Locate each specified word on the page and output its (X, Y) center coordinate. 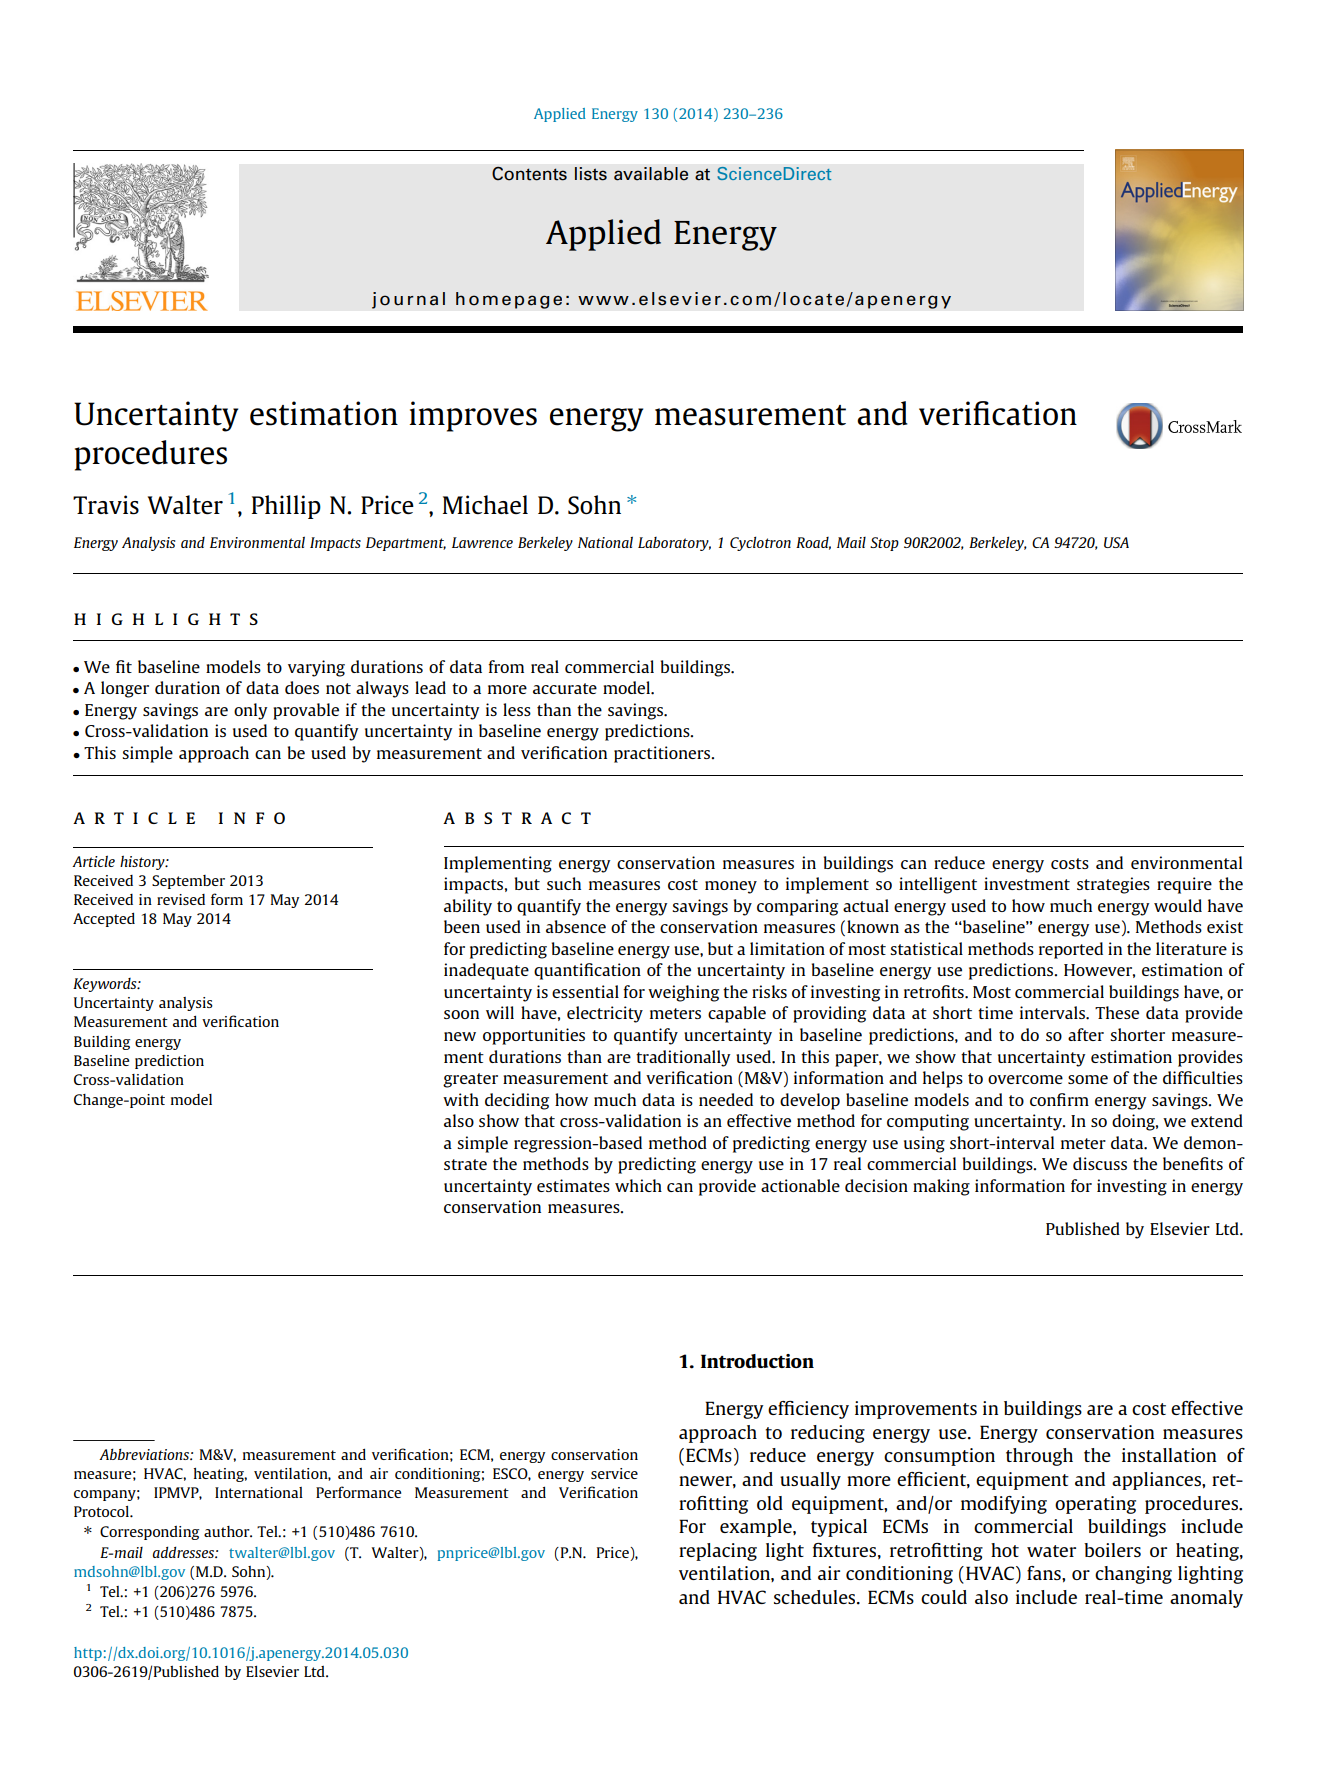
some (1088, 1079)
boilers (1112, 1550)
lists (591, 174)
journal (408, 300)
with (461, 1099)
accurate (565, 688)
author (228, 1531)
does (302, 687)
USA (1116, 542)
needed (726, 1099)
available (651, 174)
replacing (718, 1552)
